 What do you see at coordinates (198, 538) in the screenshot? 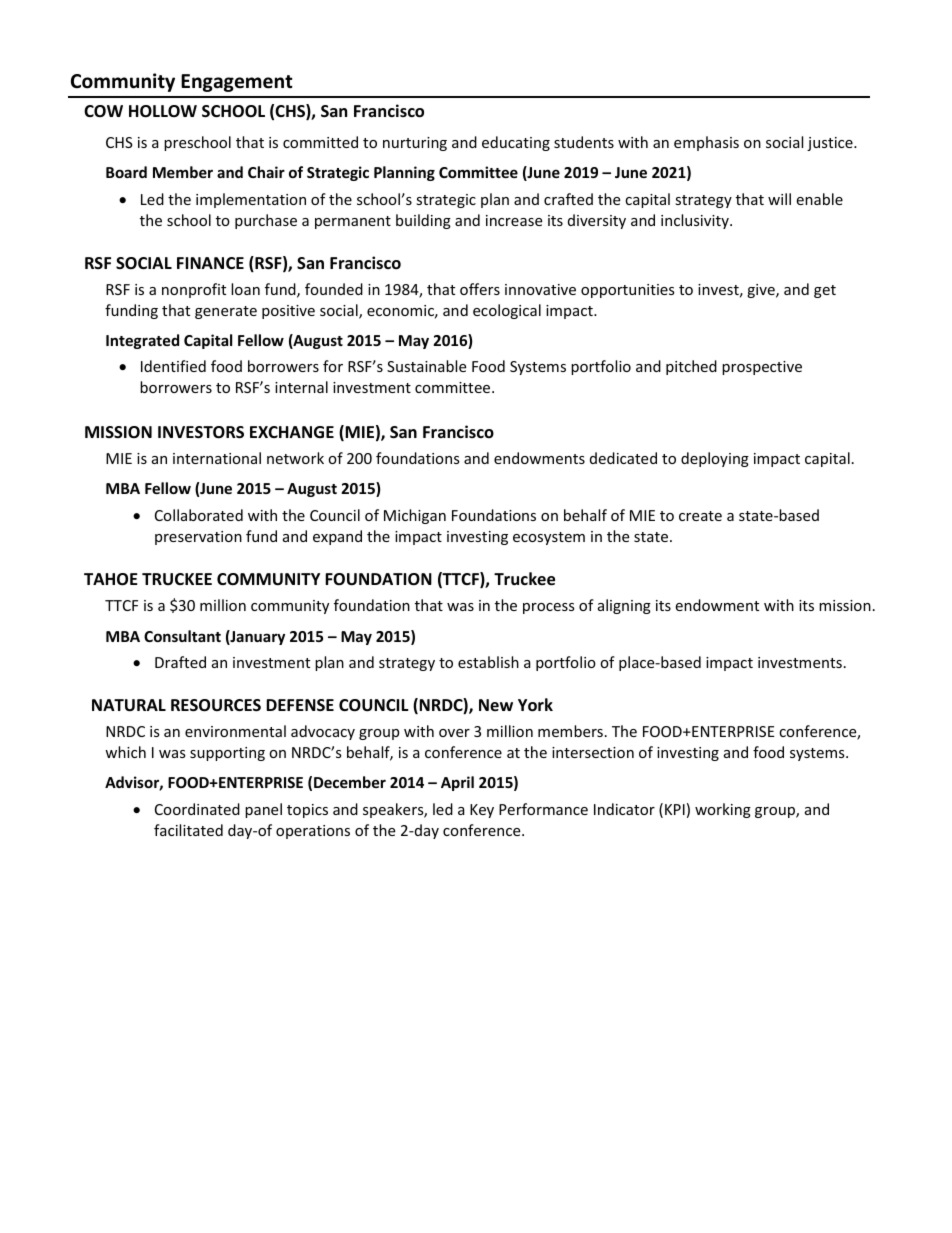
I see `preservation` at bounding box center [198, 538].
